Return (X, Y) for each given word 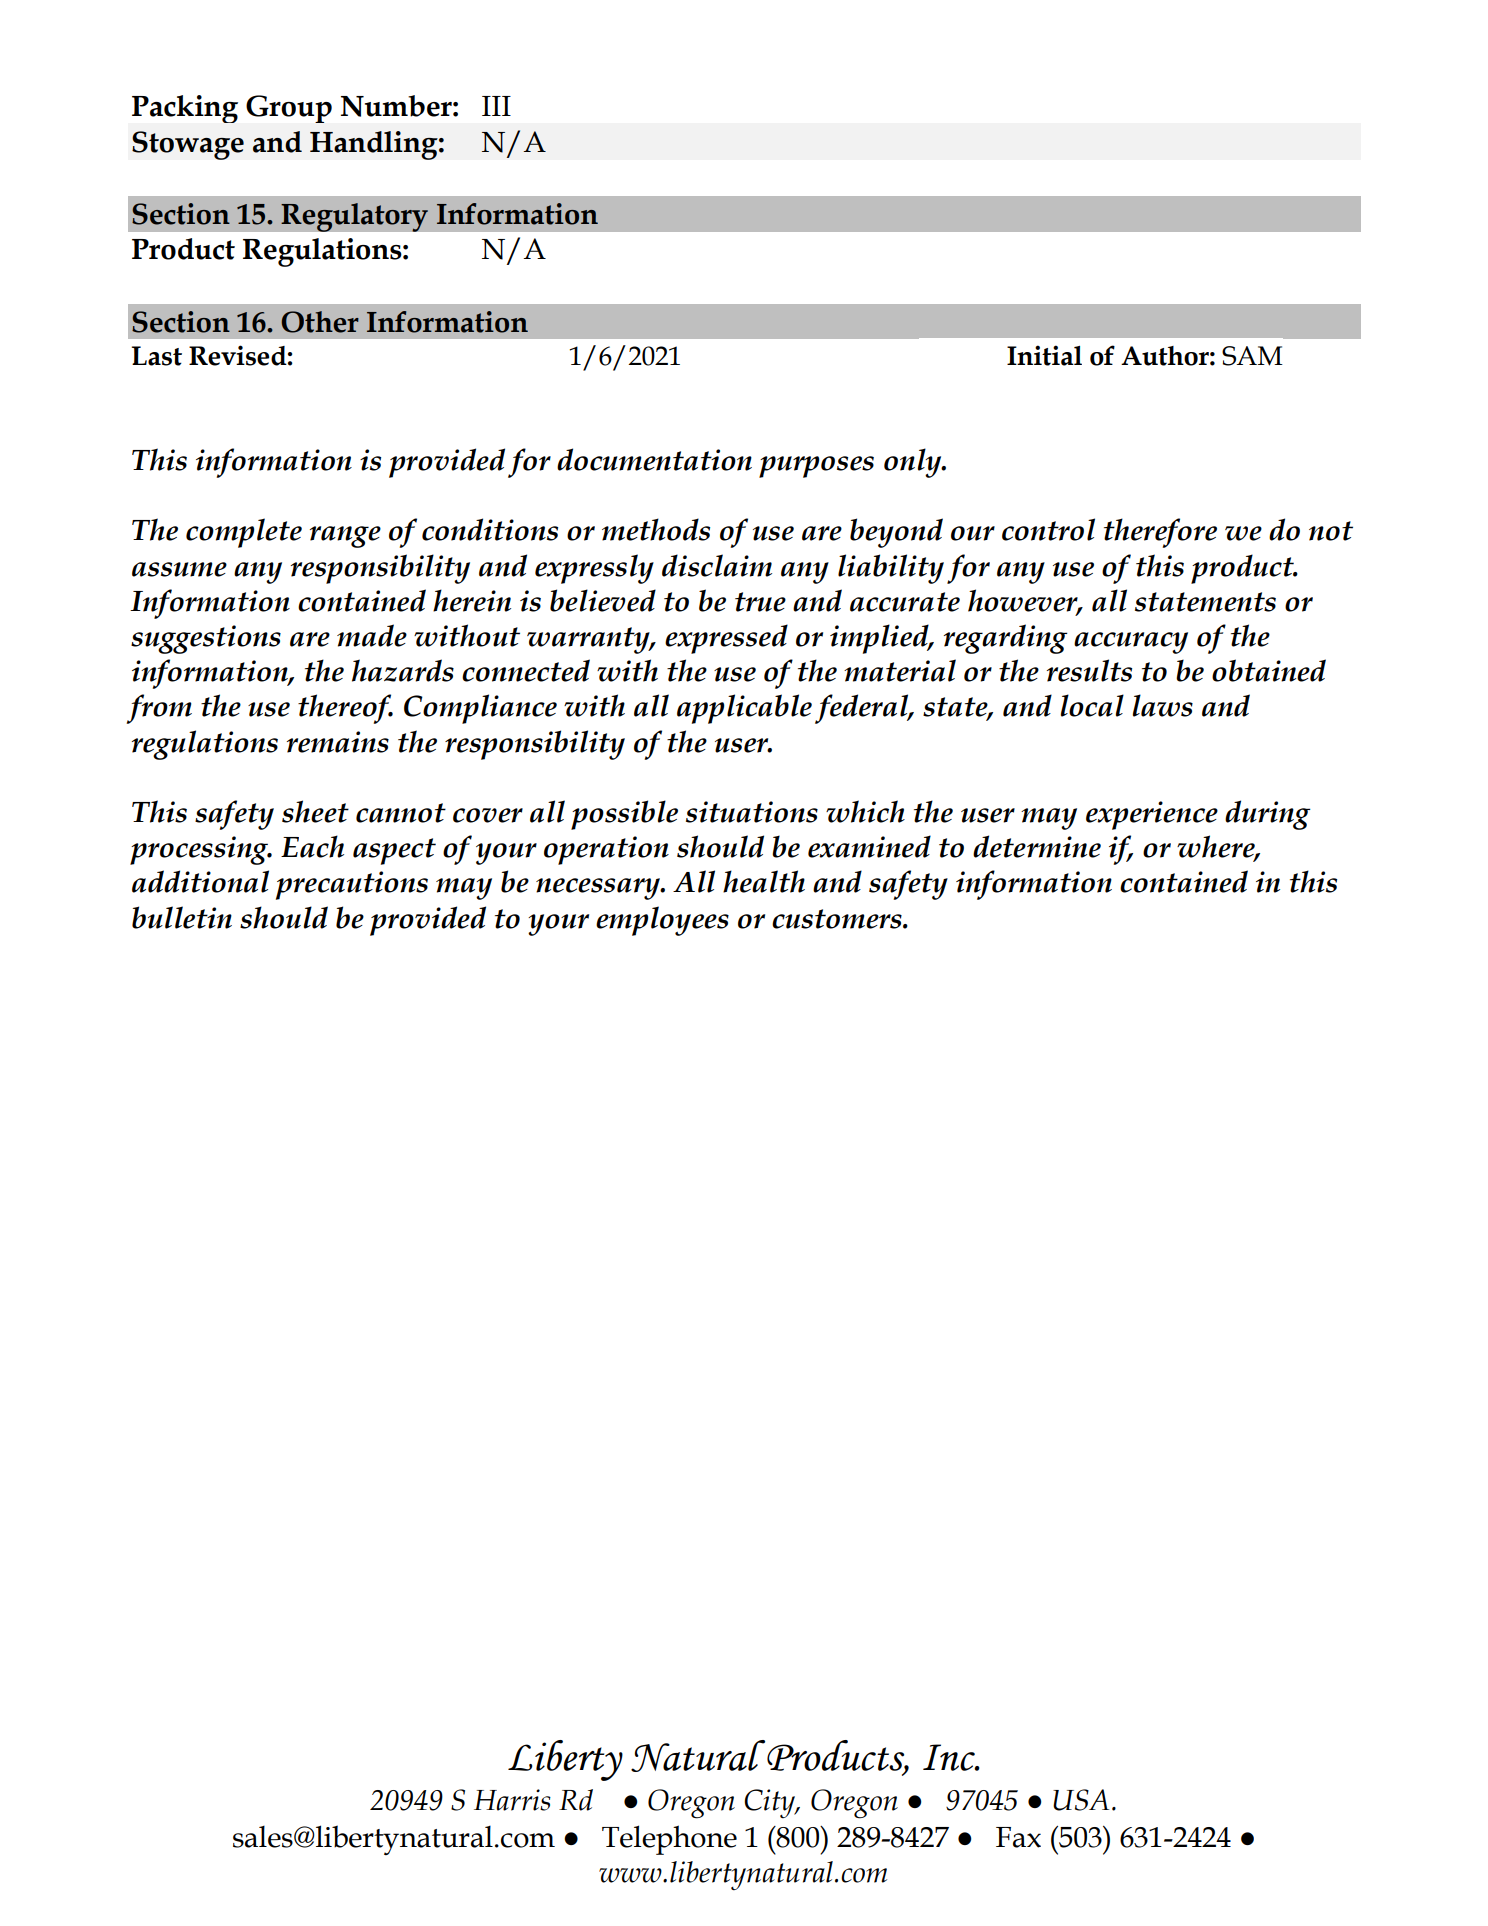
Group (289, 109)
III (496, 106)
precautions (352, 885)
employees (662, 921)
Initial (1044, 355)
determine (1037, 846)
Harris (512, 1800)
